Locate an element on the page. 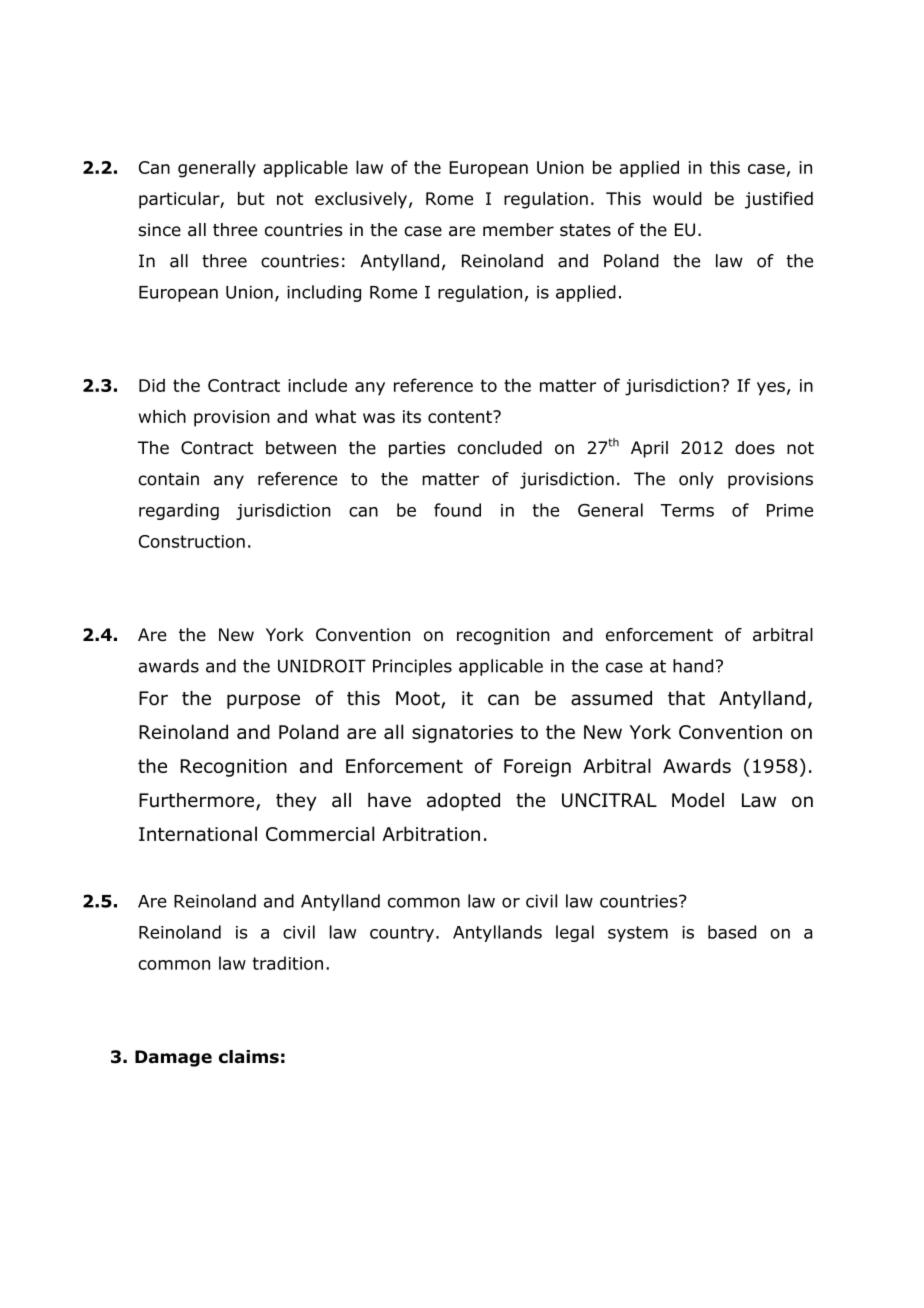  Furthermore is located at coordinates (196, 800).
